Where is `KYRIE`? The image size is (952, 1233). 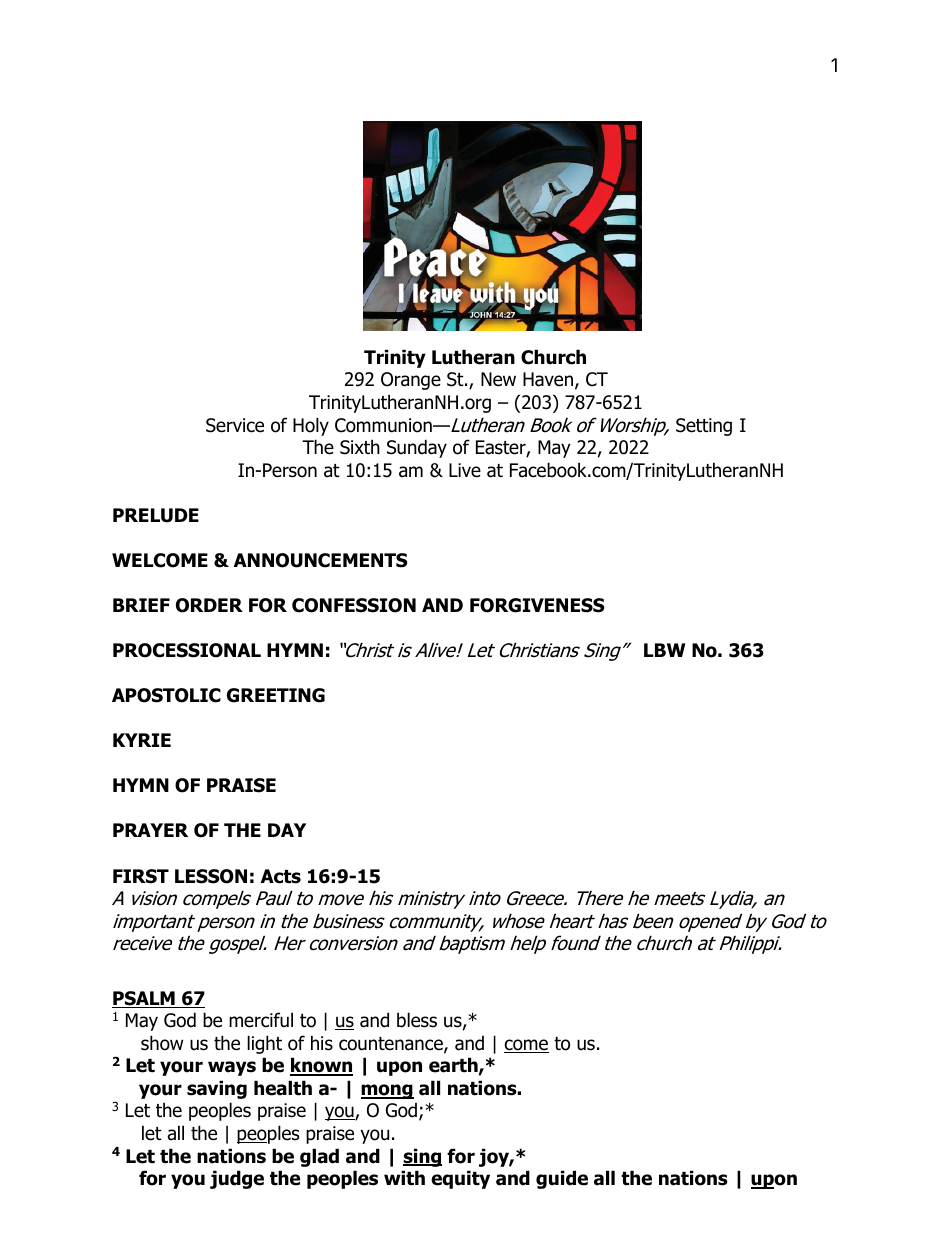 KYRIE is located at coordinates (142, 740).
